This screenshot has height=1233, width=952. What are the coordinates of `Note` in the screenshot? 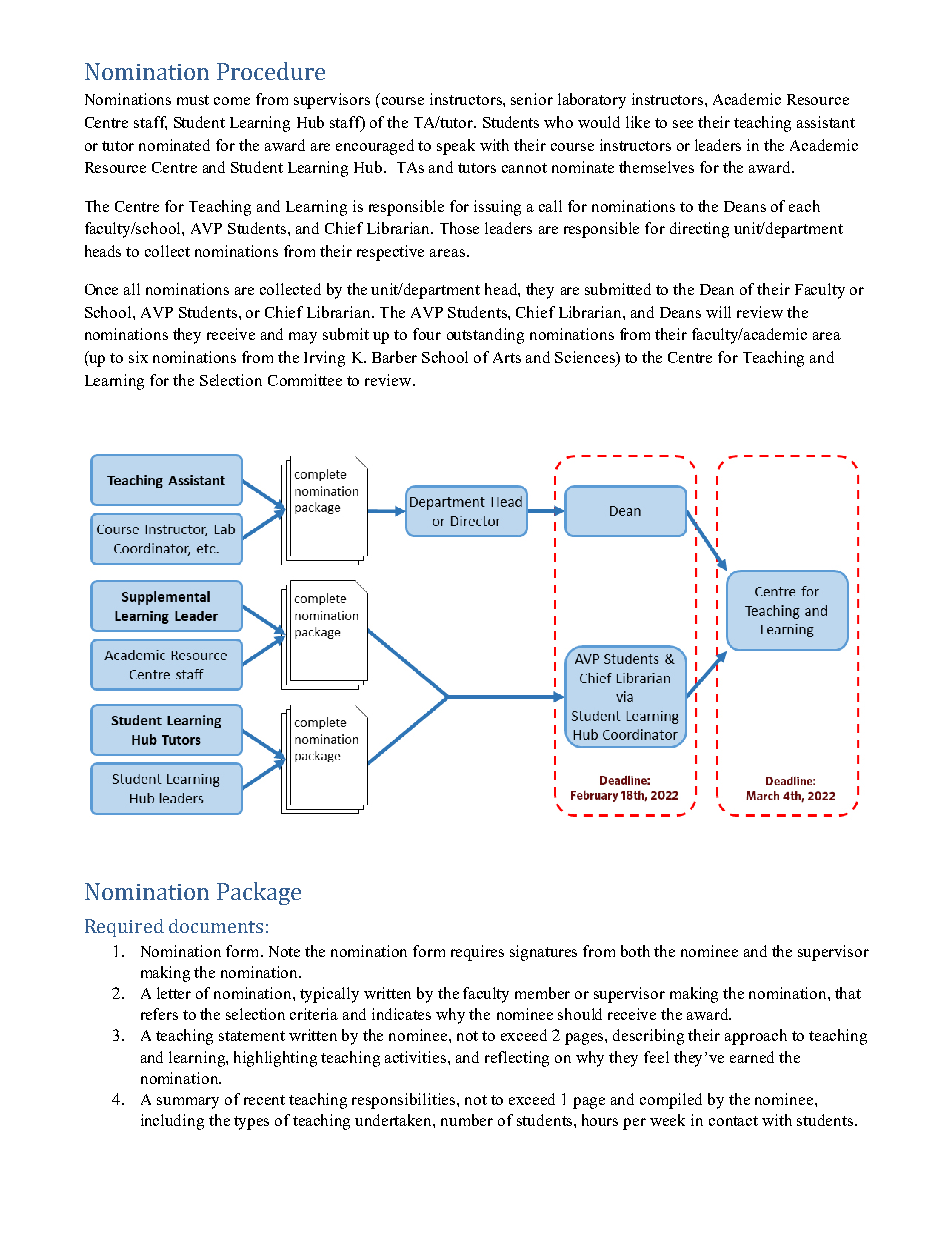 It's located at (284, 951).
